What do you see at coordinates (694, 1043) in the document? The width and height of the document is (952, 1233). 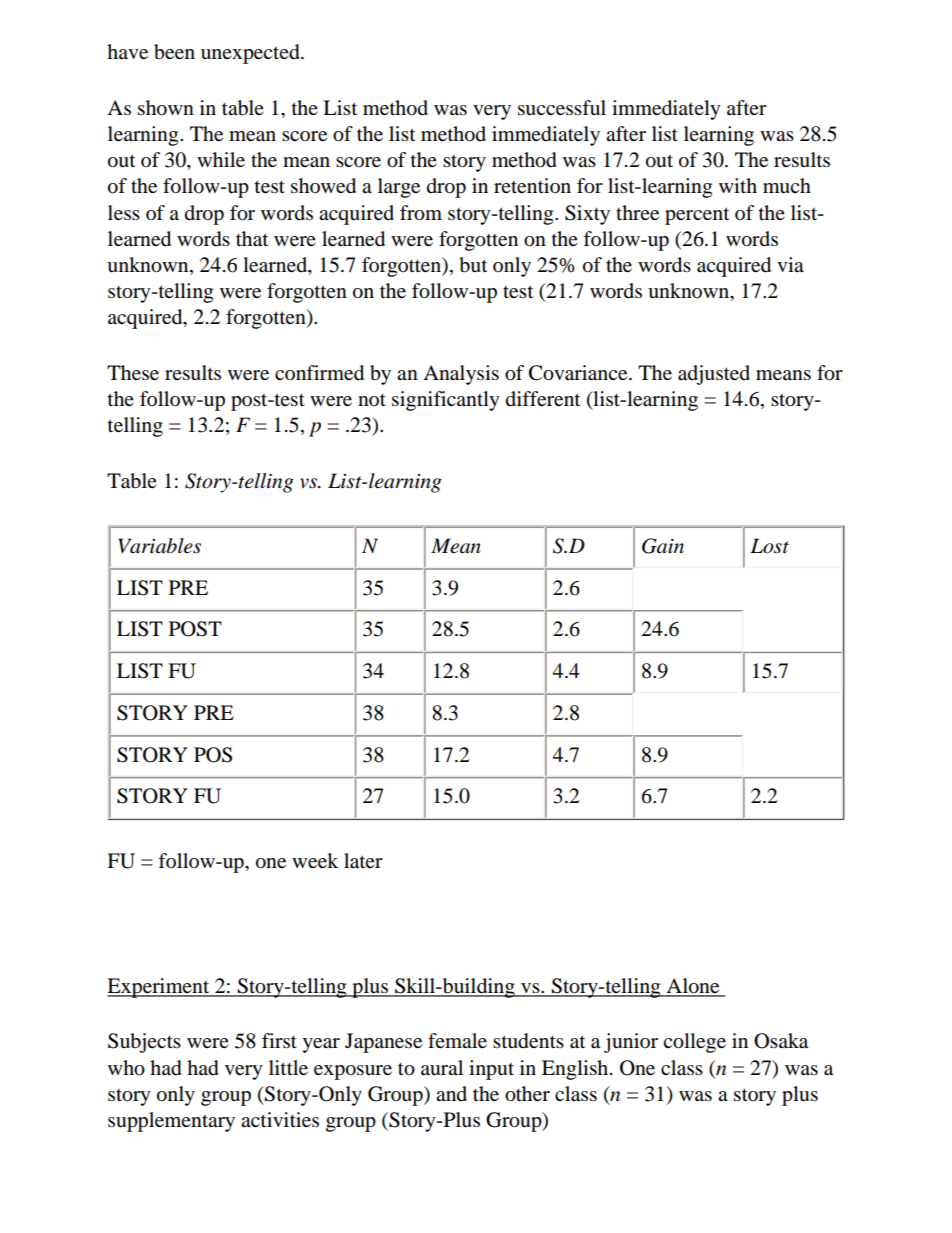 I see `college` at bounding box center [694, 1043].
